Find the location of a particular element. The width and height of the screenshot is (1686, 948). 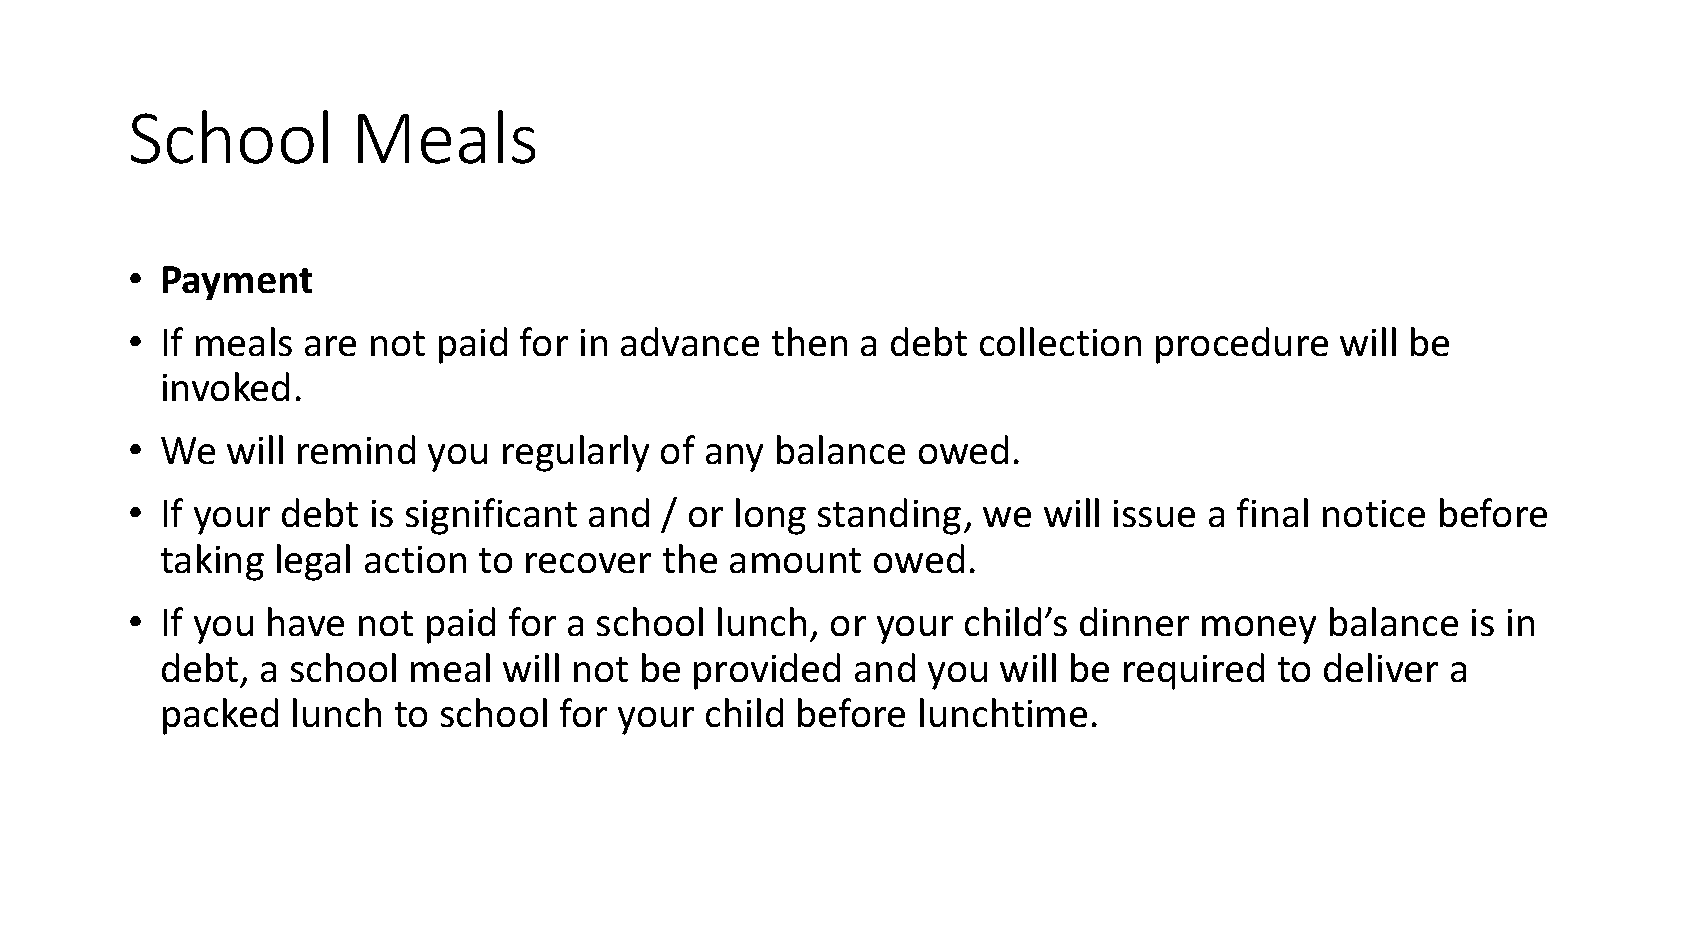

remind is located at coordinates (356, 449).
